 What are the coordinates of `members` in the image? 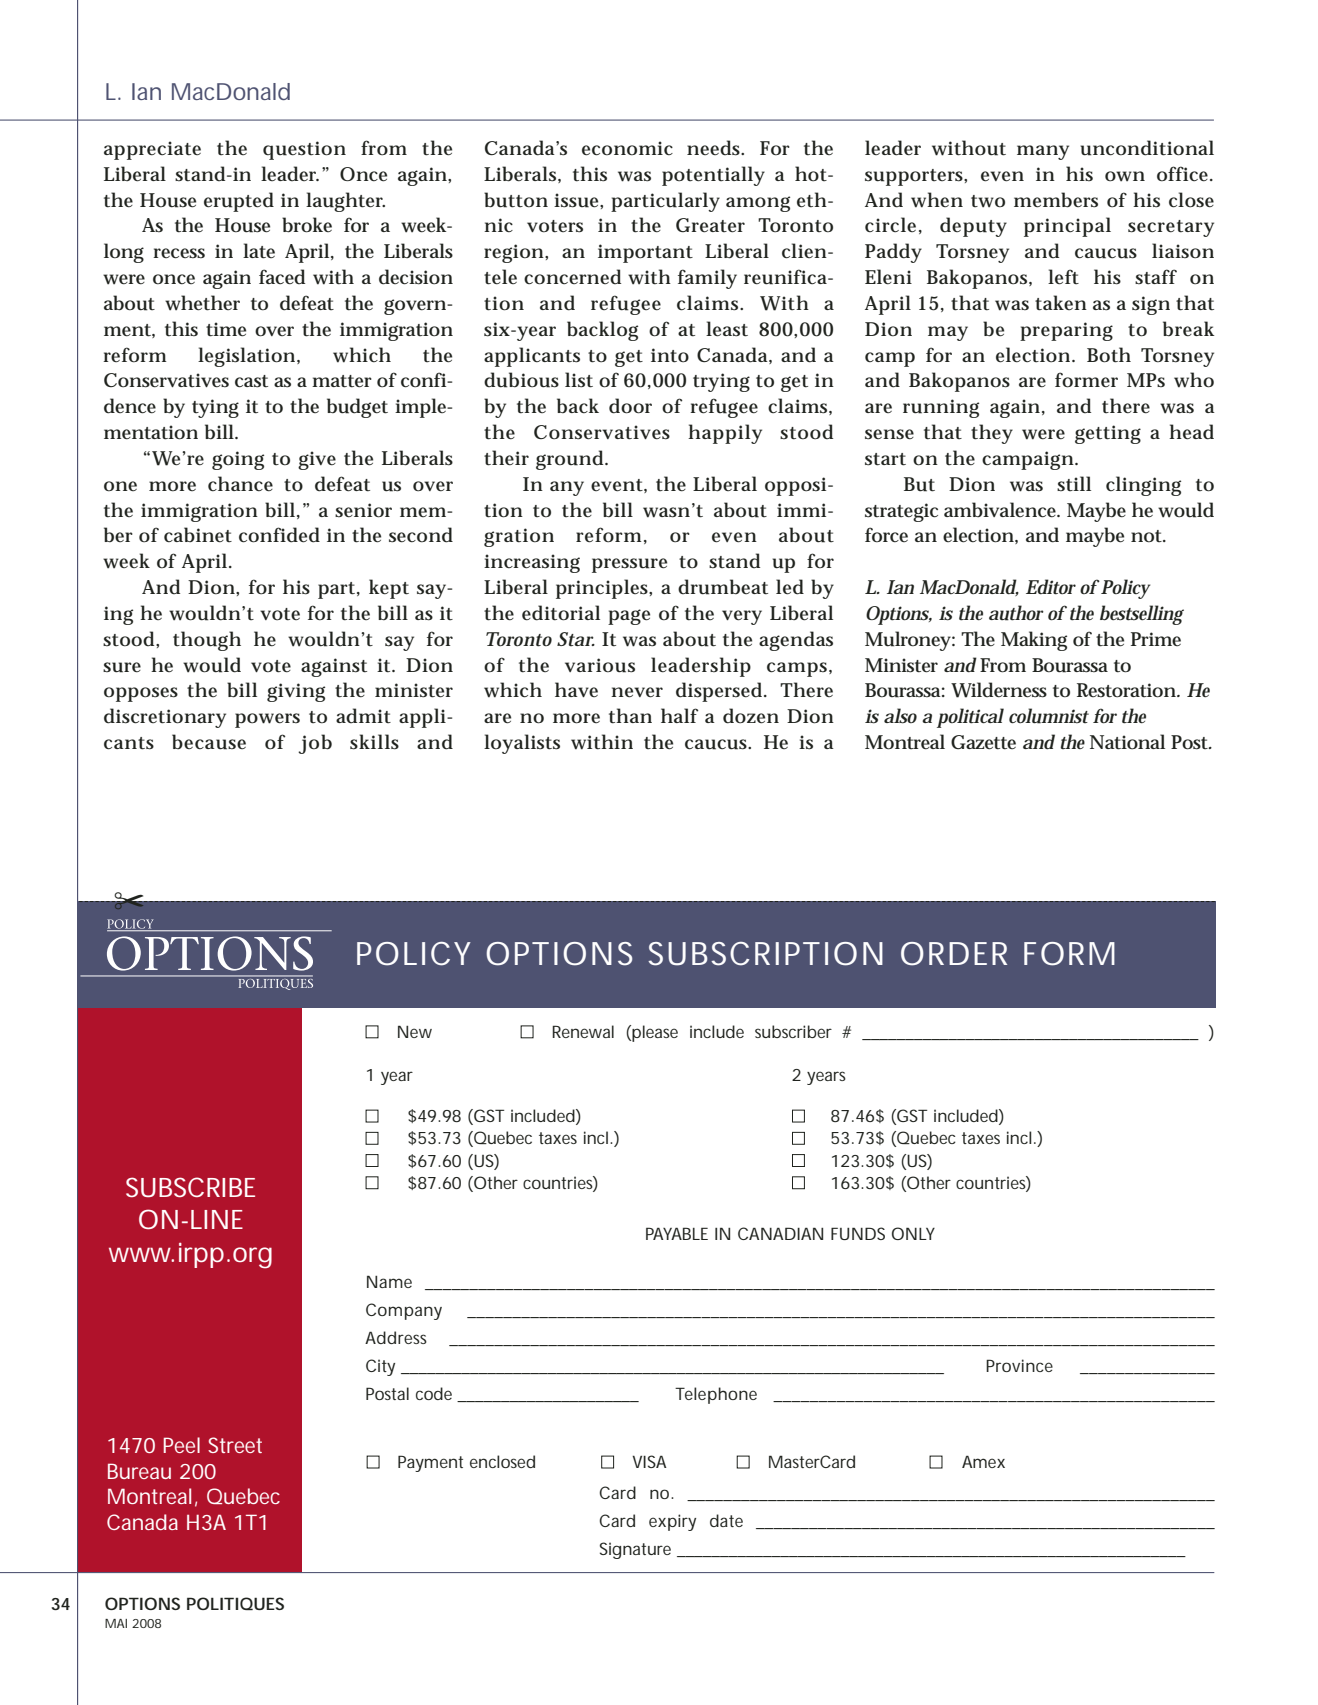 It's located at (1056, 200).
